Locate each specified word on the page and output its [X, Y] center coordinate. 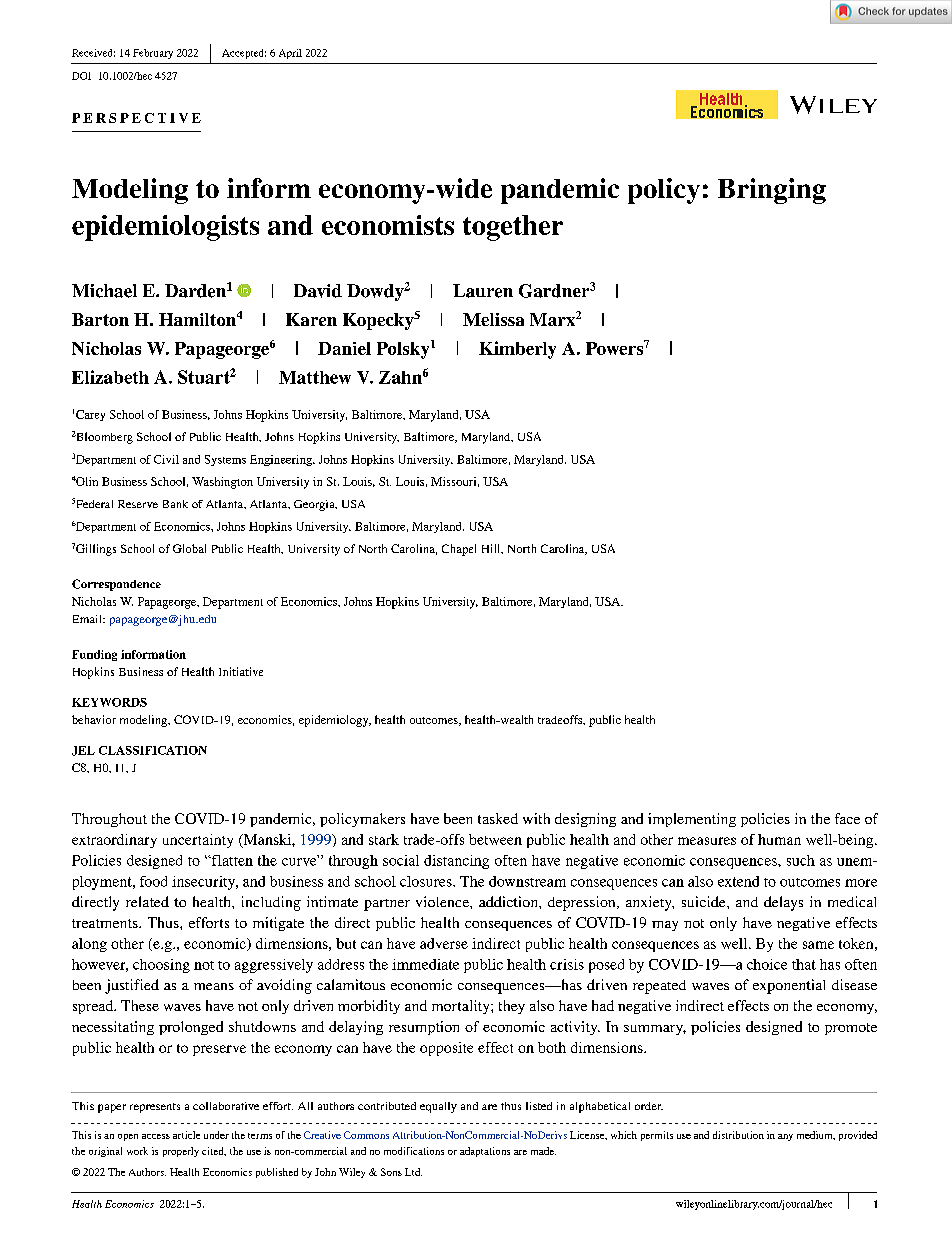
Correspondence [116, 585]
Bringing [772, 191]
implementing [692, 820]
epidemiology [335, 721]
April [290, 54]
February [153, 54]
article [186, 1135]
